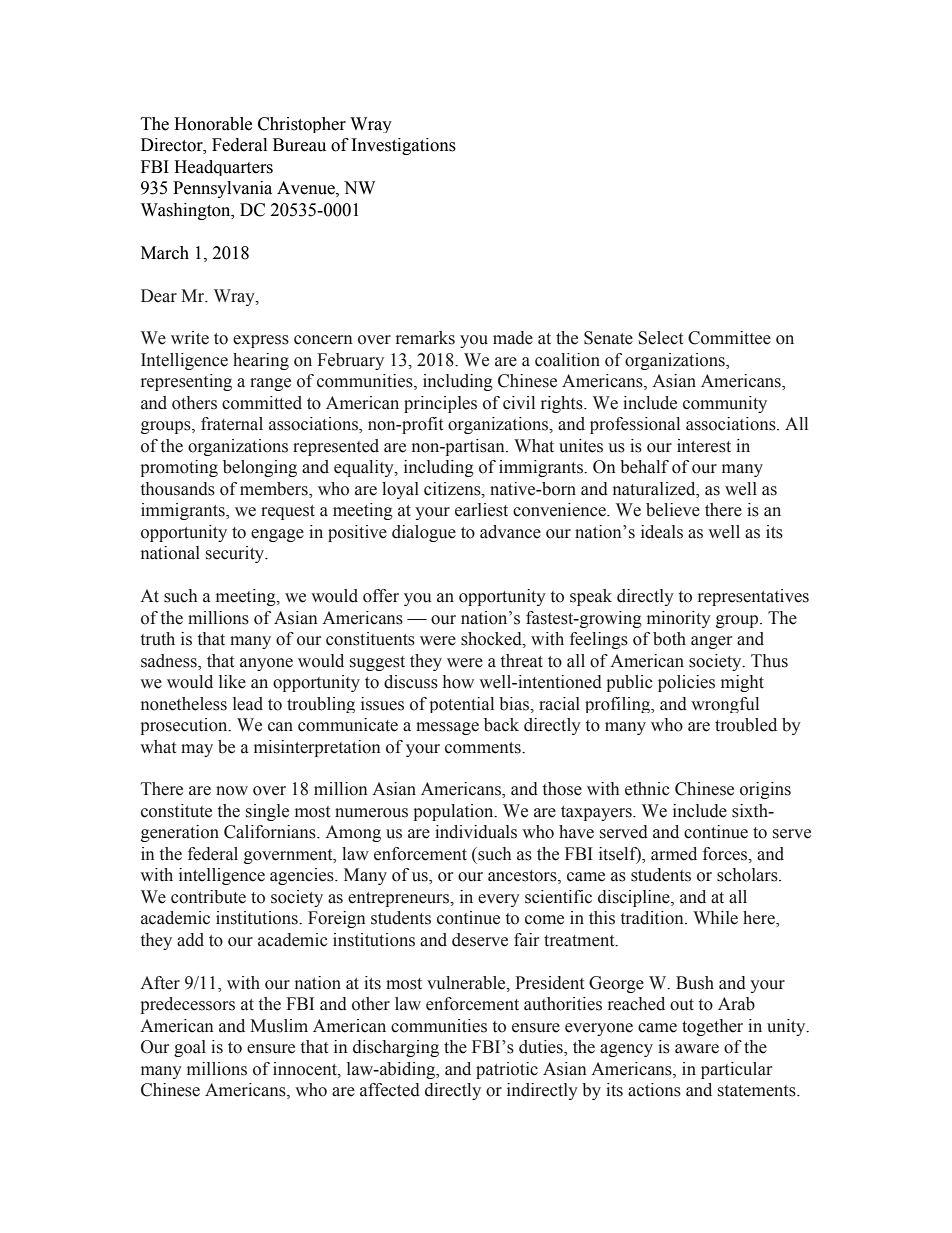 The height and width of the image is (1233, 952). I want to click on minority, so click(679, 619).
